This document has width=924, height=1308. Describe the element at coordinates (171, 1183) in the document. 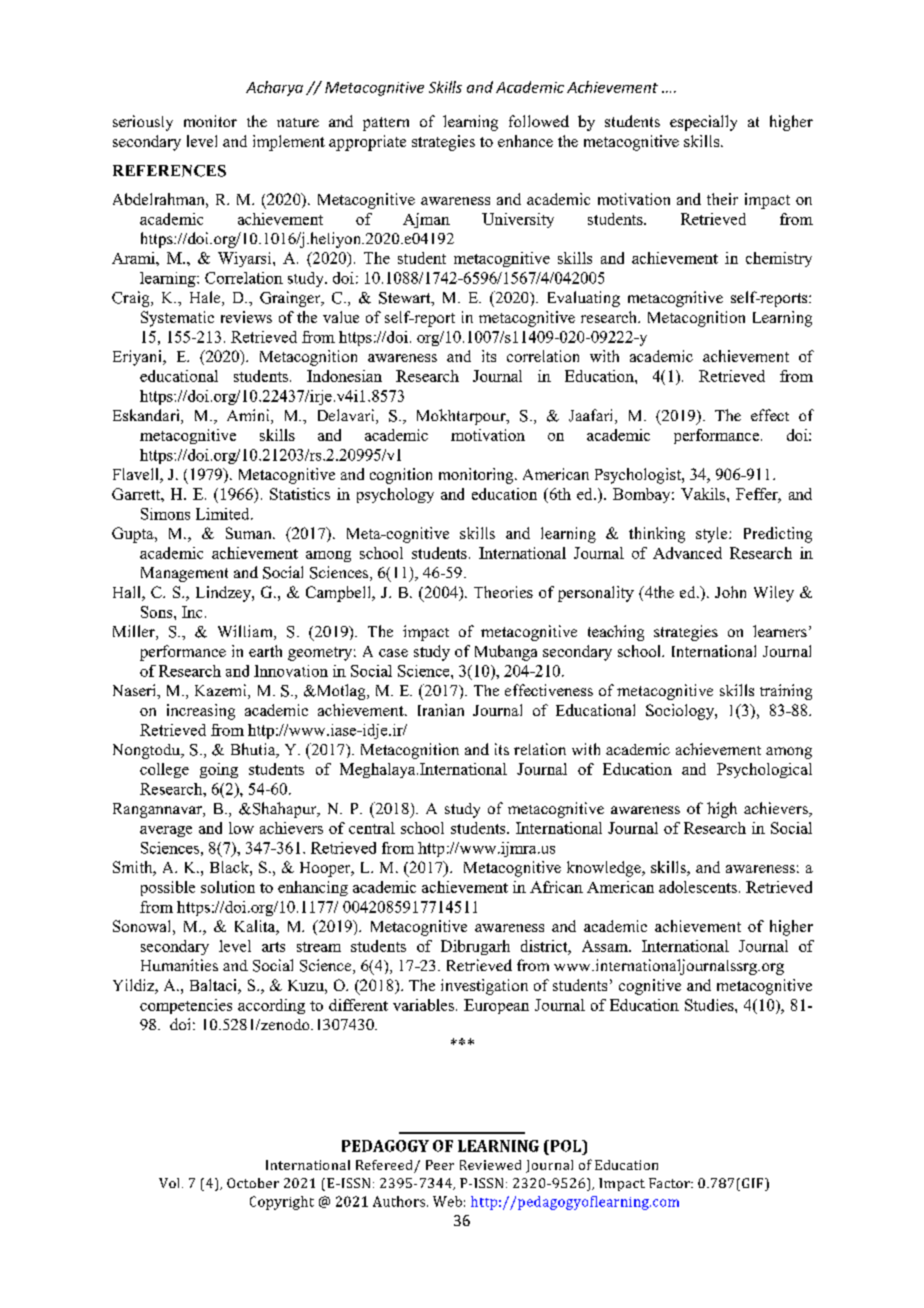

I see `Vol` at that location.
